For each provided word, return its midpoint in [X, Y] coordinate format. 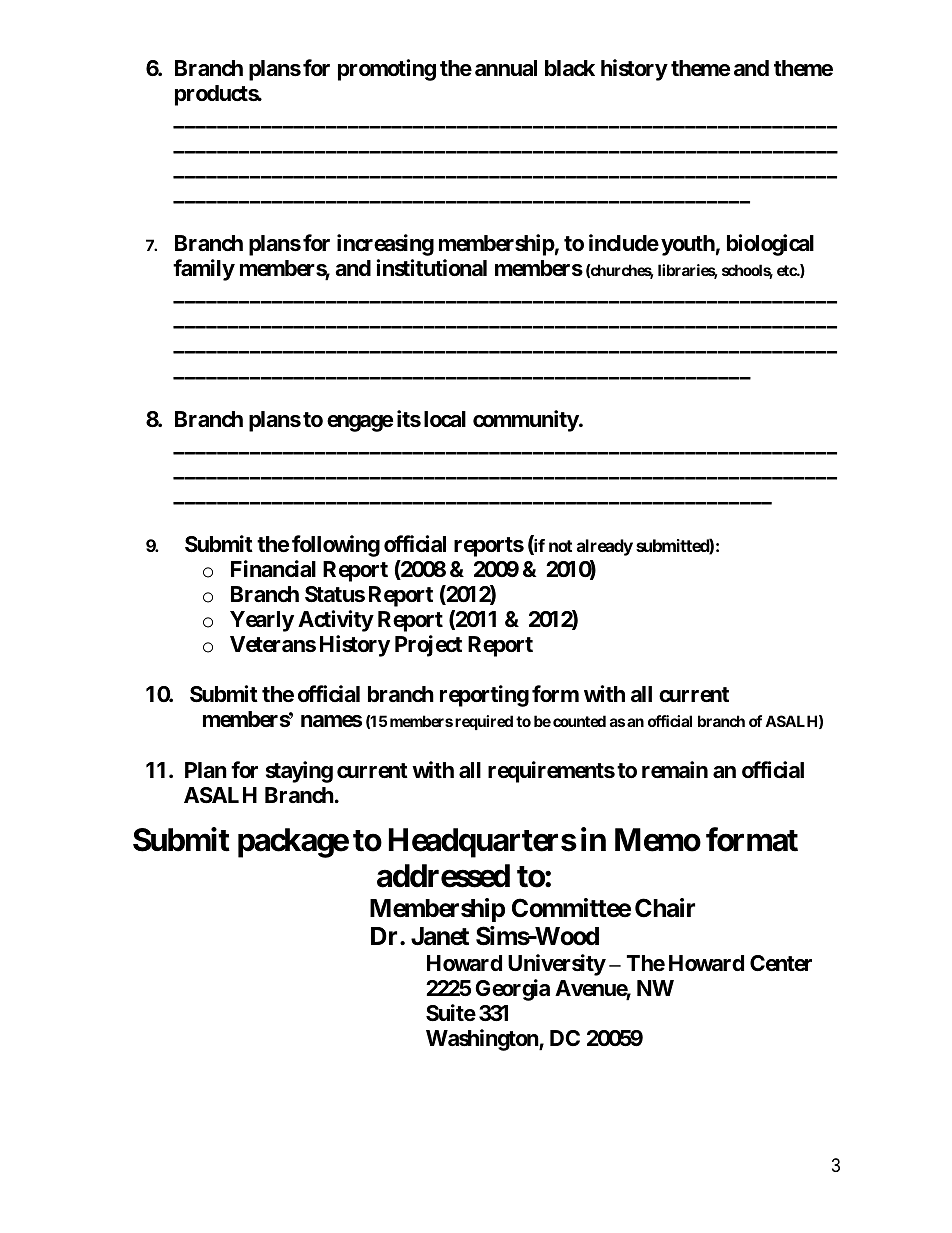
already [605, 547]
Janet [440, 936]
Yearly [262, 621]
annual [506, 68]
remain [675, 770]
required [484, 722]
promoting [387, 70]
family [204, 270]
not [560, 546]
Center [781, 963]
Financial [273, 569]
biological [770, 245]
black [570, 68]
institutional [431, 268]
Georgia [512, 990]
